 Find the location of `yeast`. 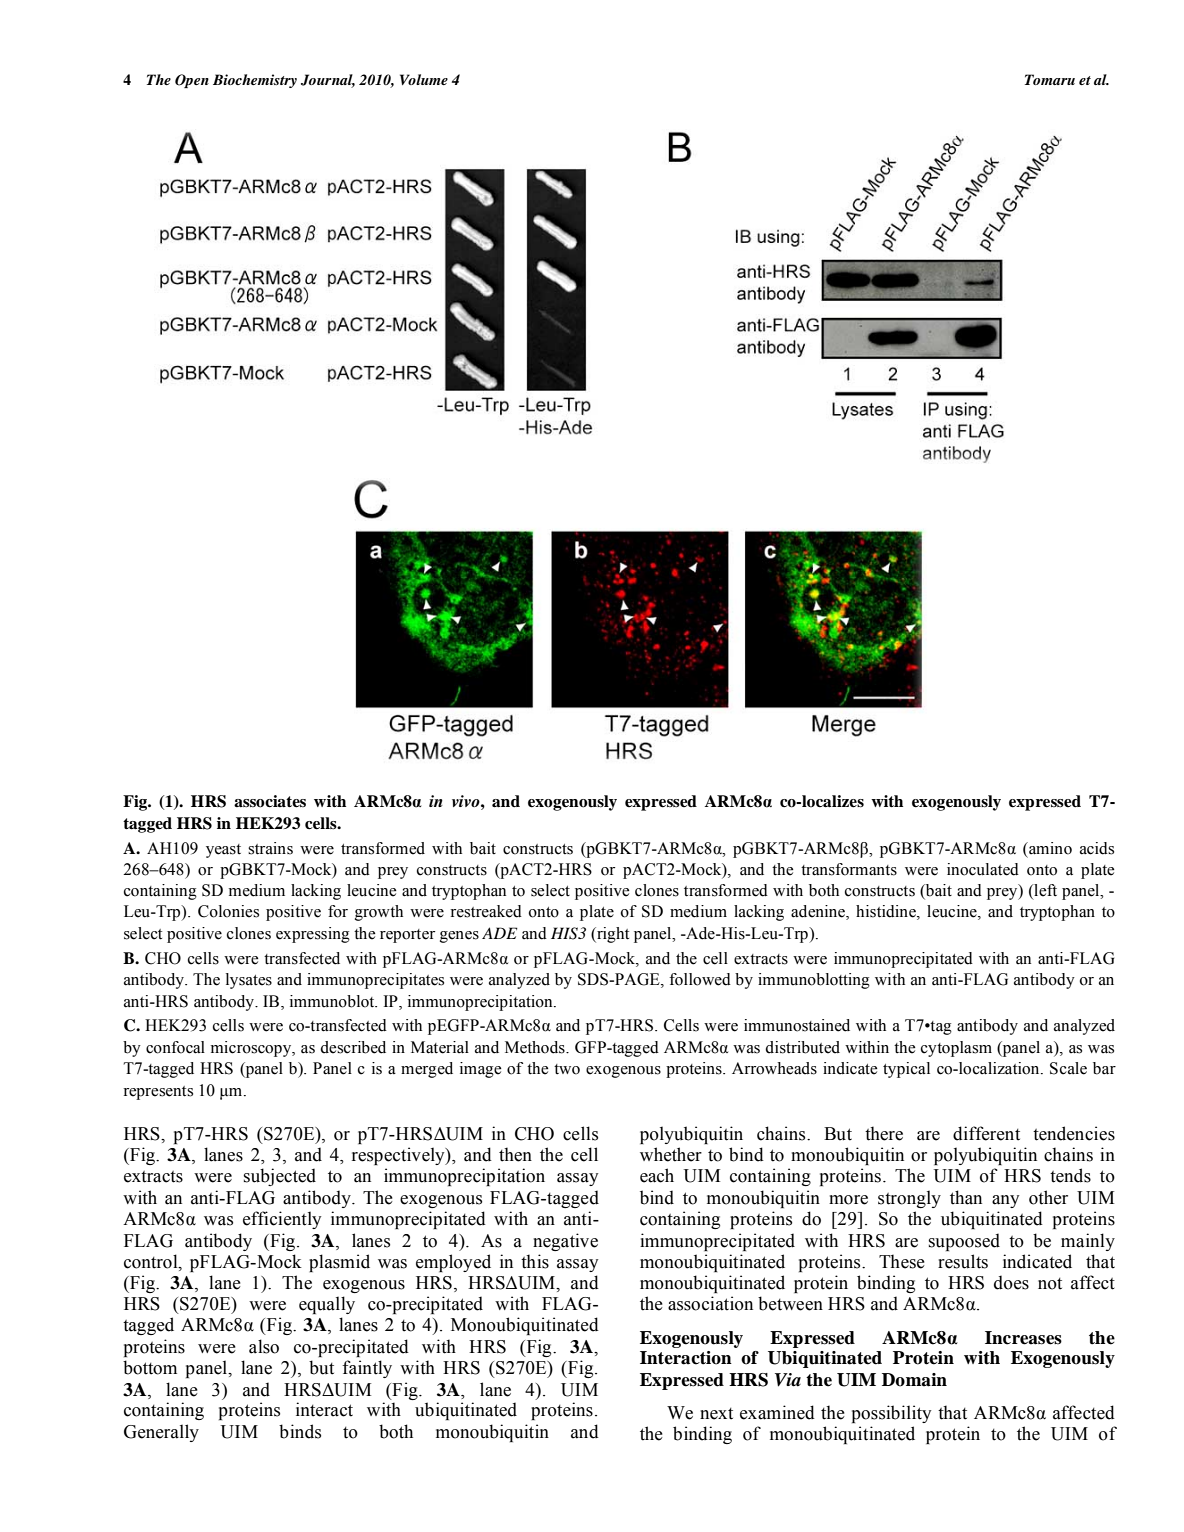

yeast is located at coordinates (223, 851).
